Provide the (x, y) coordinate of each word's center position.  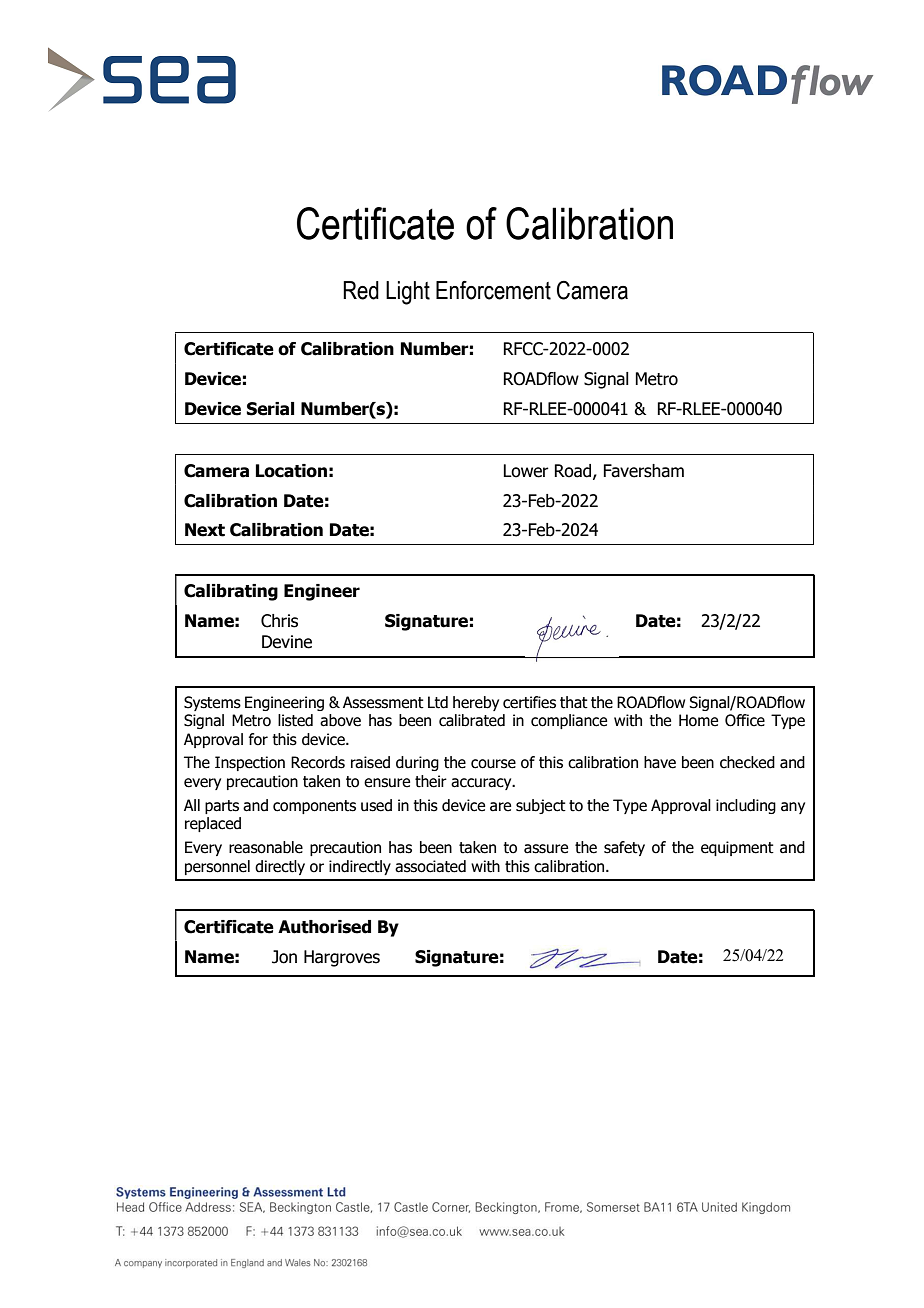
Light (408, 293)
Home (698, 720)
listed (295, 720)
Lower (526, 471)
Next (205, 530)
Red (361, 290)
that (574, 702)
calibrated (472, 720)
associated (430, 866)
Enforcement (493, 290)
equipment (737, 848)
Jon (284, 957)
